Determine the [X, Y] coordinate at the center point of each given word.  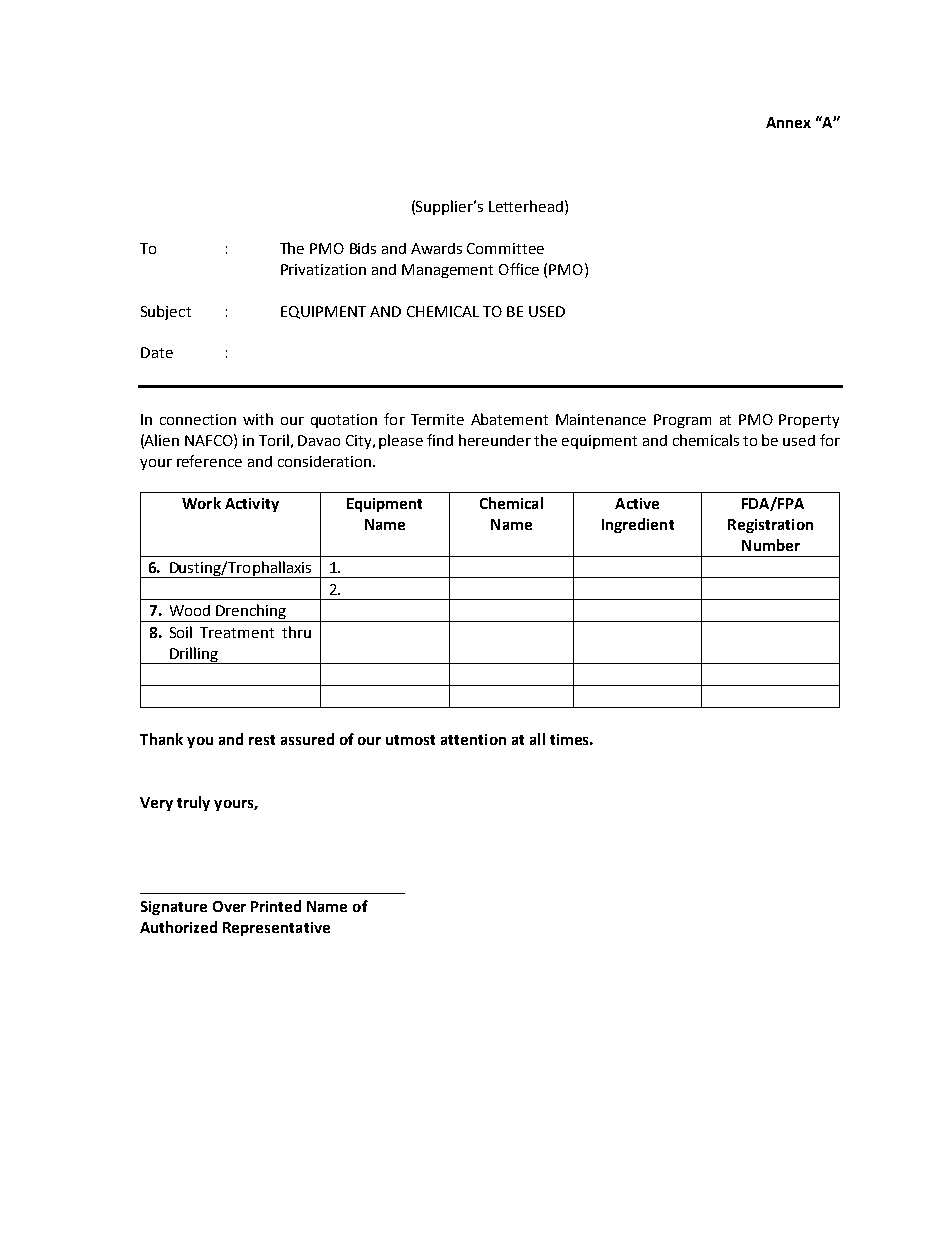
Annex [788, 122]
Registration [770, 526]
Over [229, 906]
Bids [363, 248]
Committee [505, 248]
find [440, 440]
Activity [252, 505]
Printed [276, 906]
